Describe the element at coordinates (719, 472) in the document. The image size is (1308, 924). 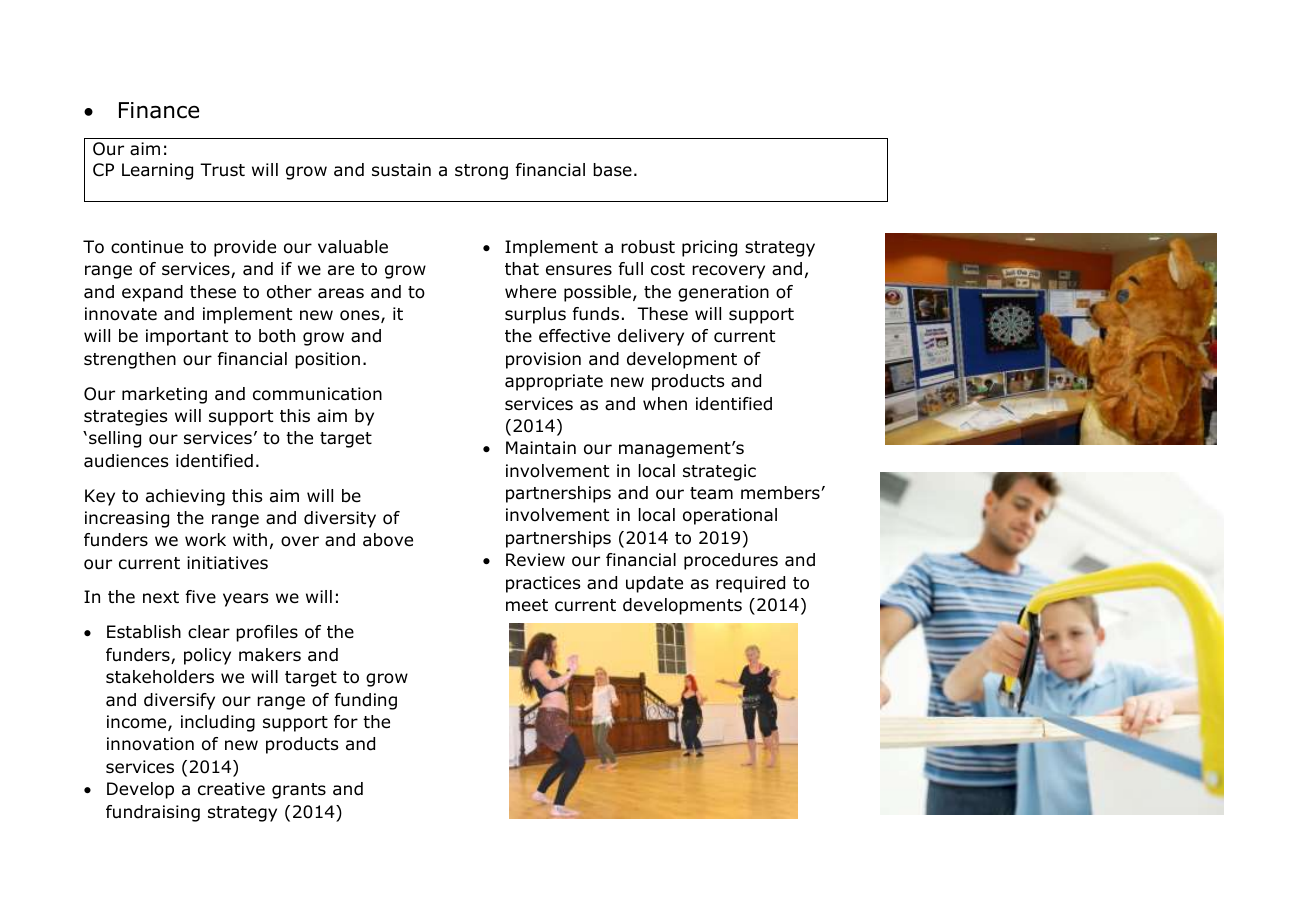
I see `strategic` at that location.
